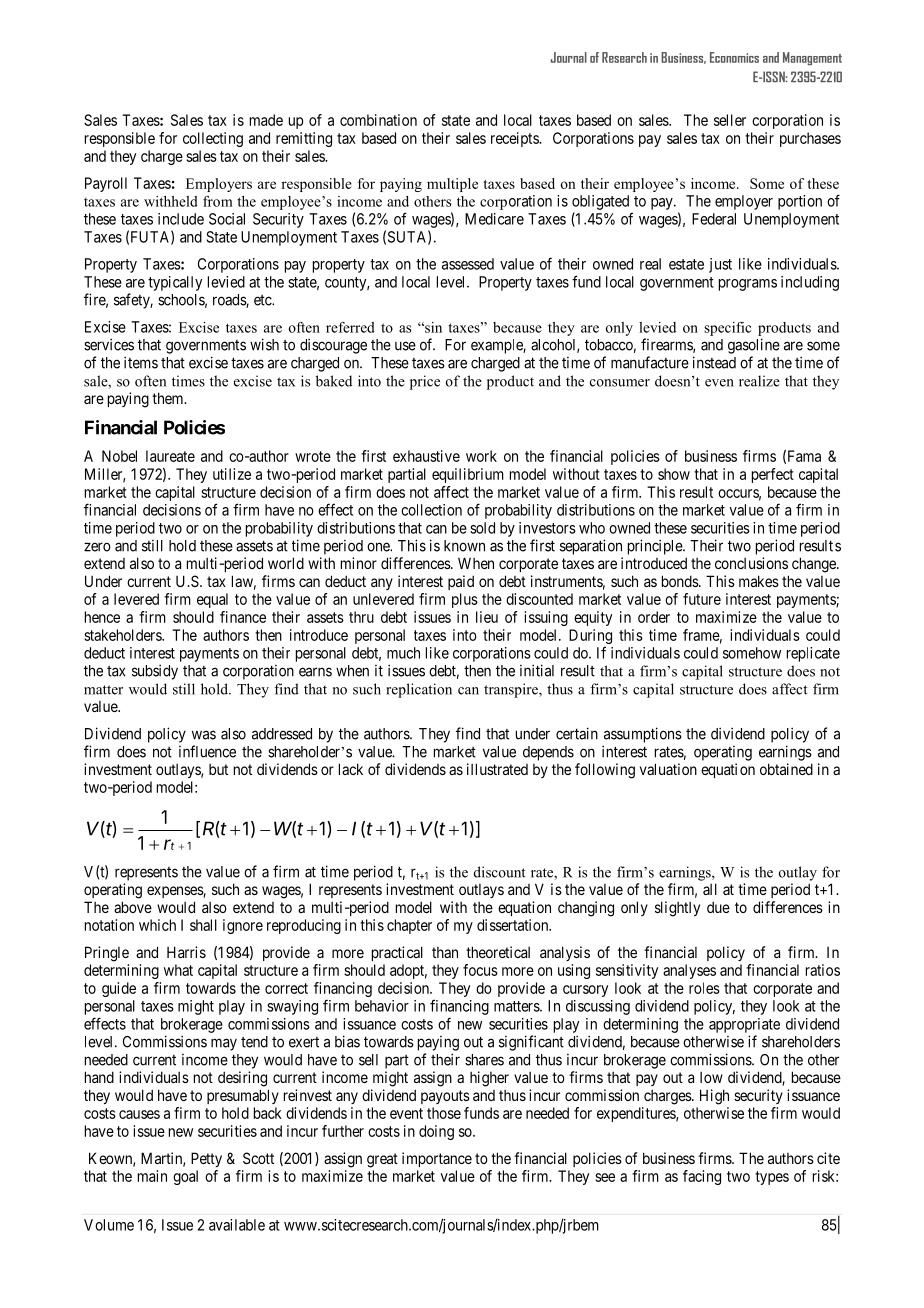 This screenshot has height=1308, width=924. I want to click on receipts, so click(515, 139).
